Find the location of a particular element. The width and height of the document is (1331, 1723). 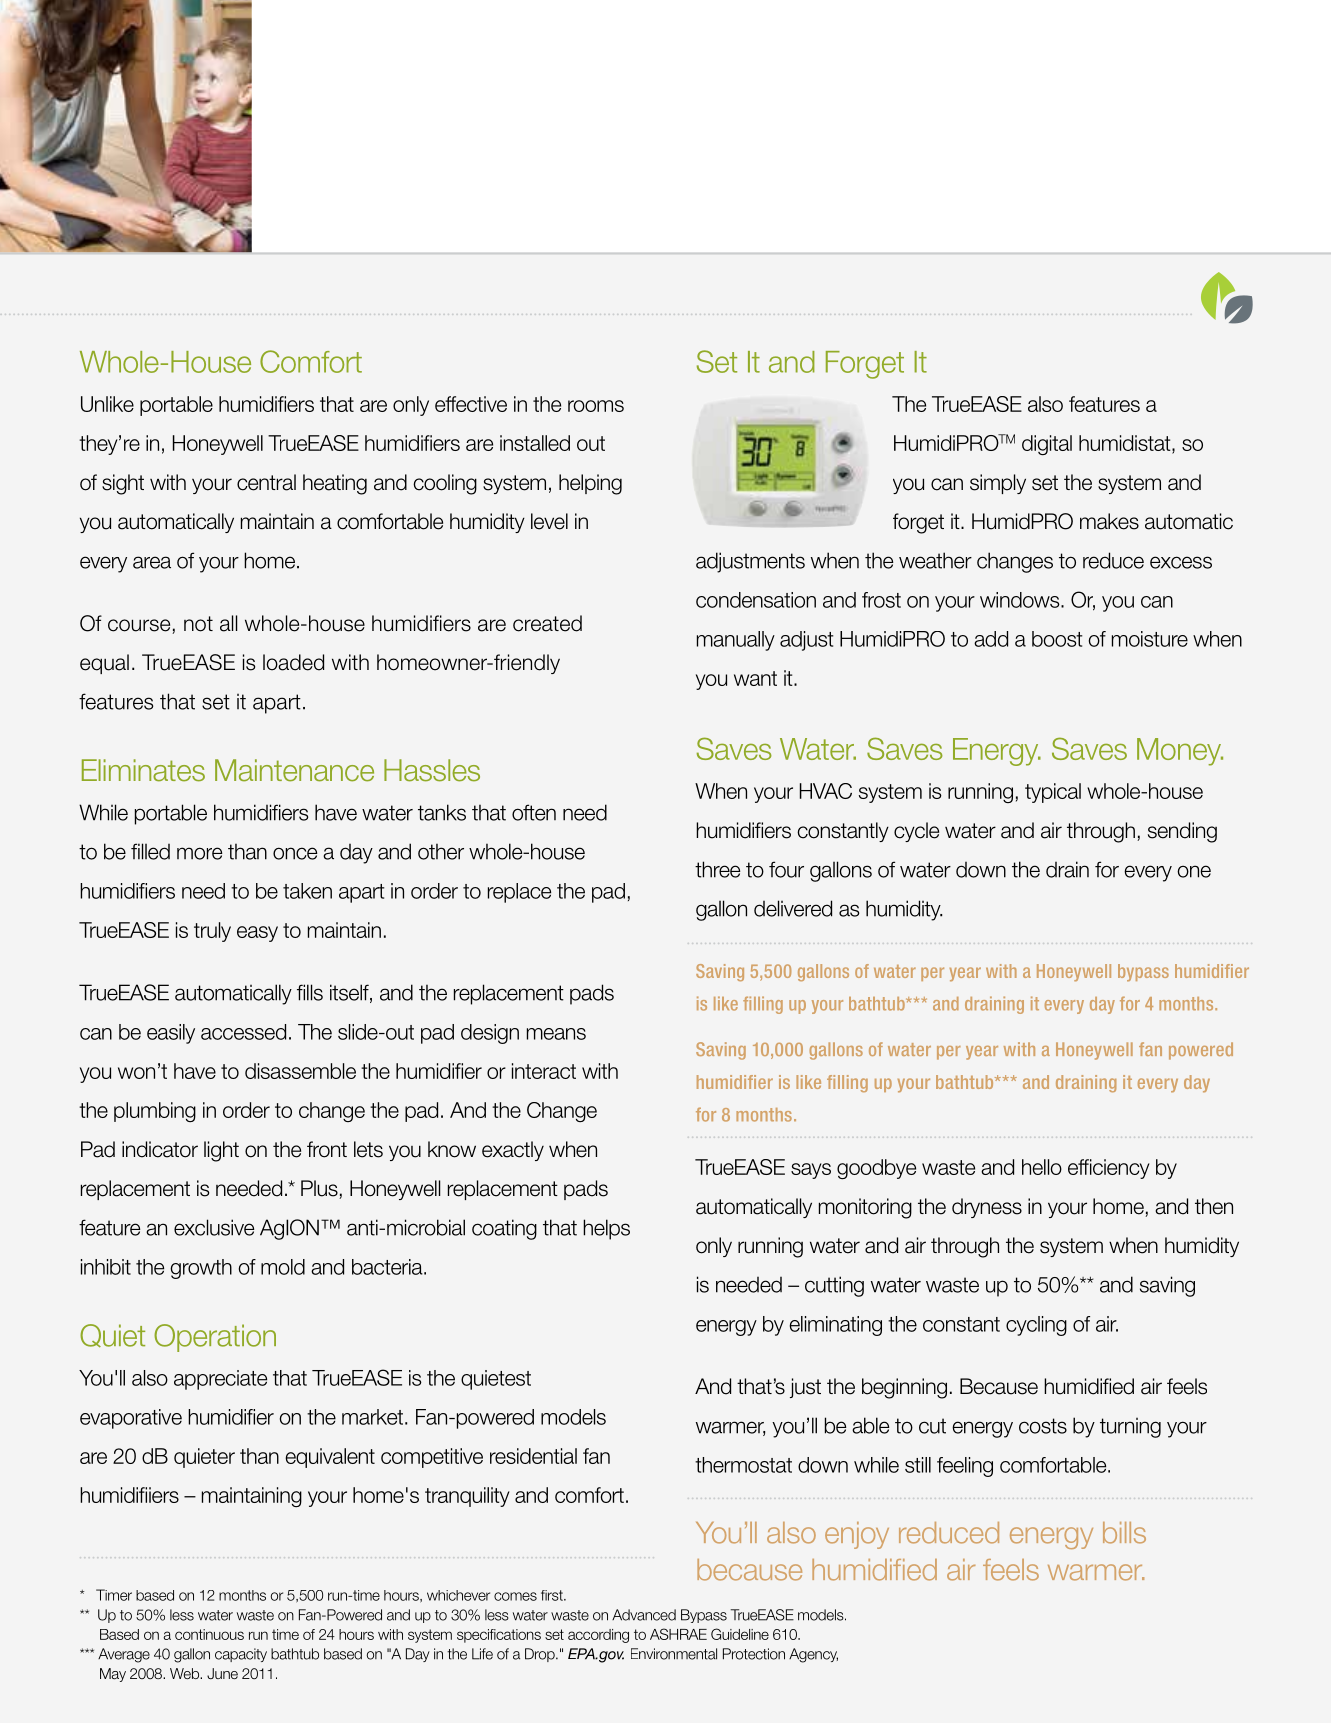

central is located at coordinates (266, 482).
